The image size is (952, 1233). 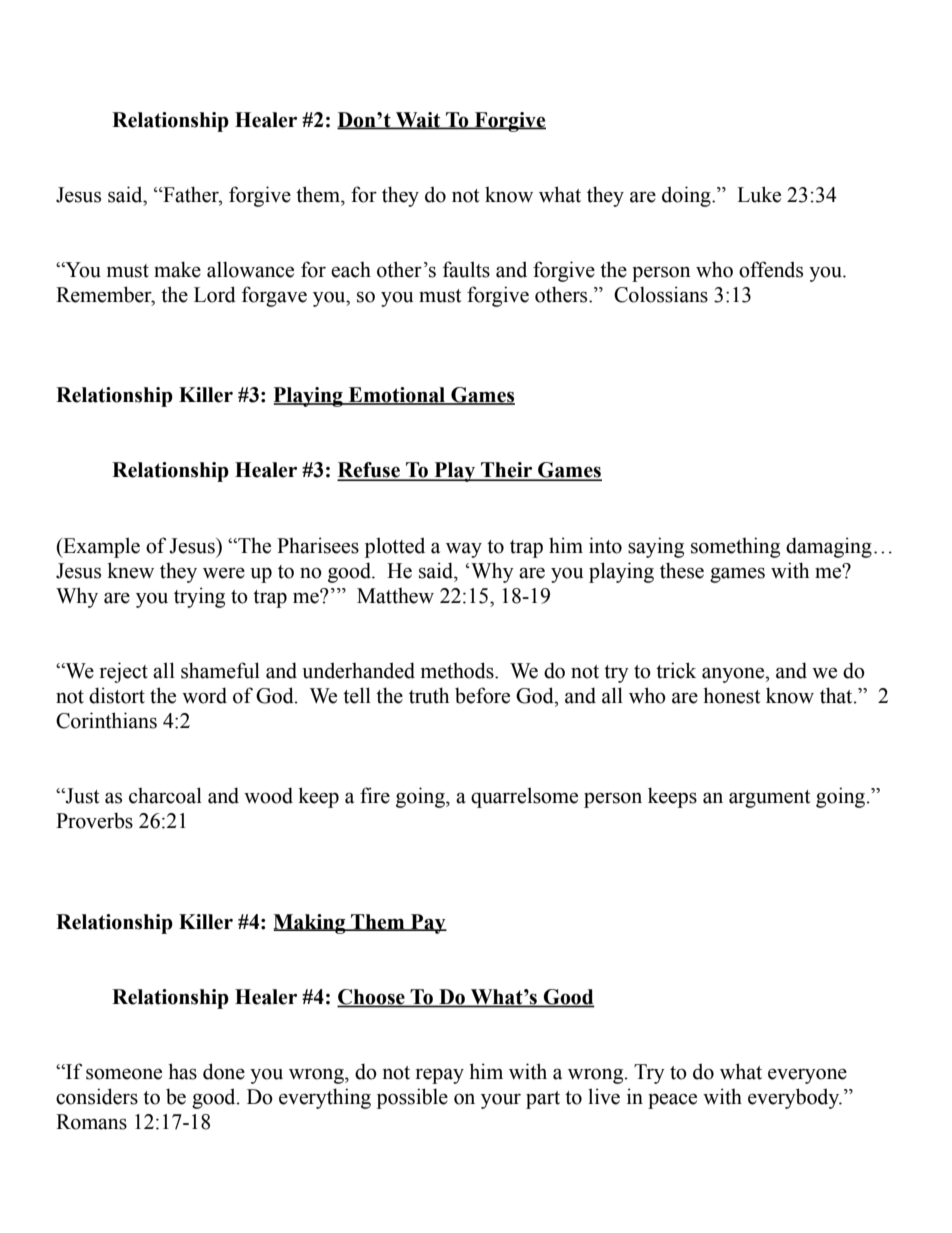 I want to click on Wait, so click(x=418, y=120).
